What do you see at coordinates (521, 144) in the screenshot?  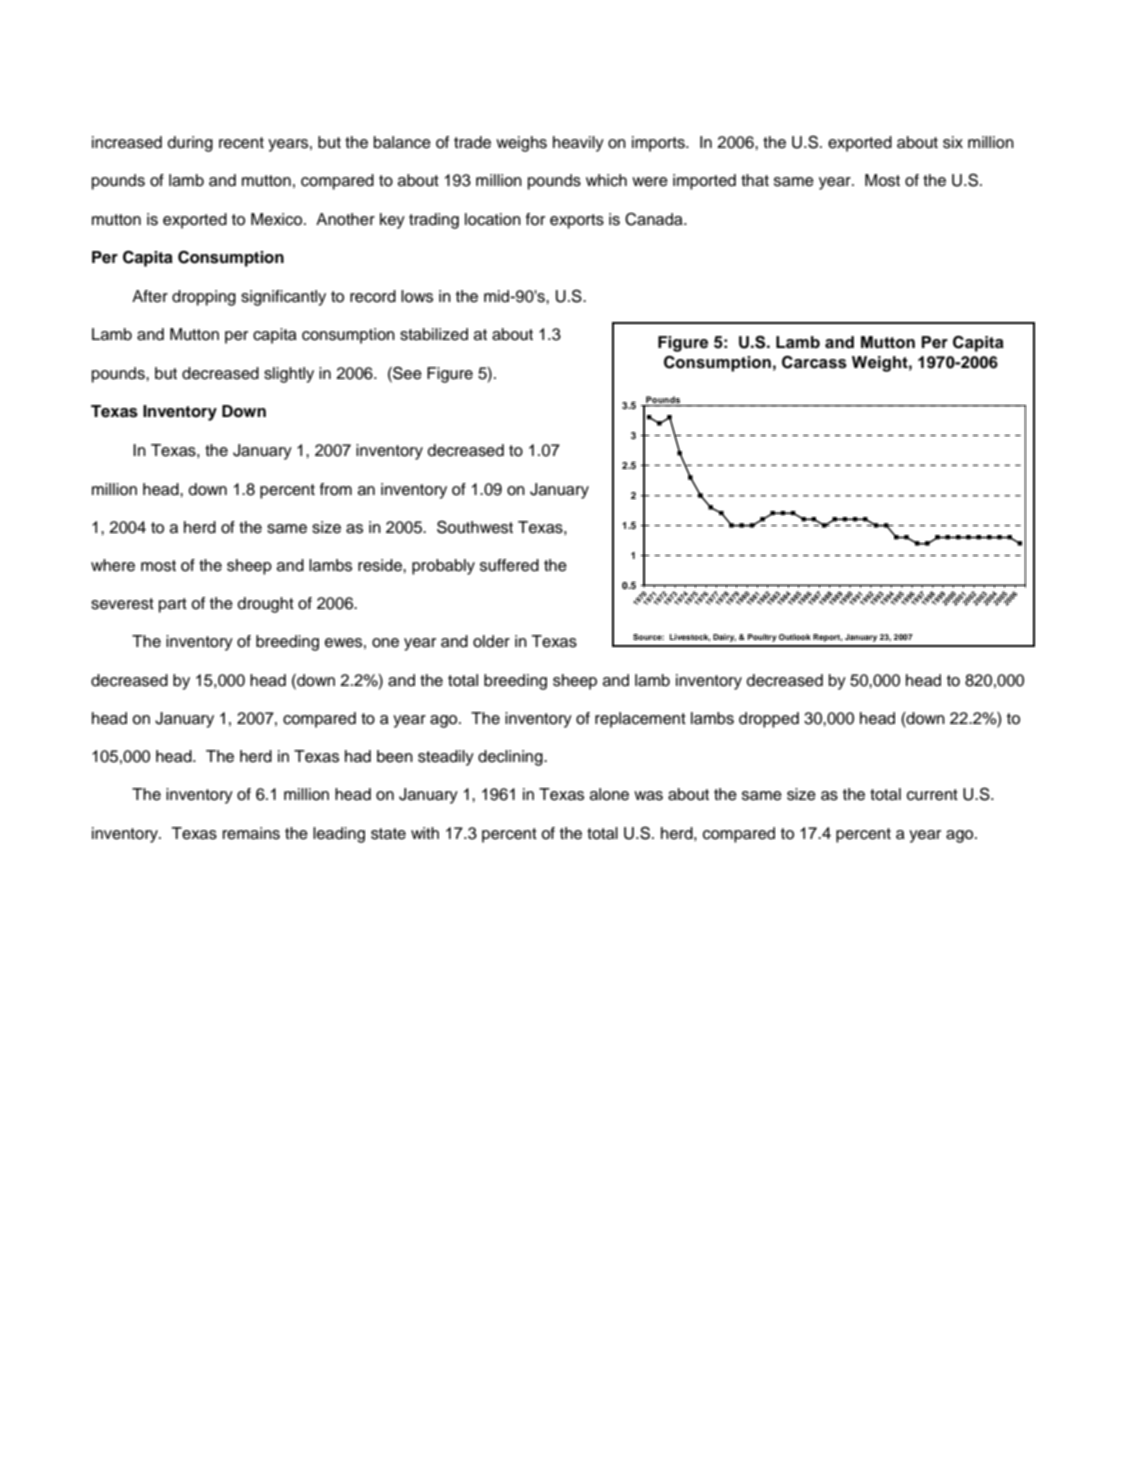 I see `weighs` at bounding box center [521, 144].
